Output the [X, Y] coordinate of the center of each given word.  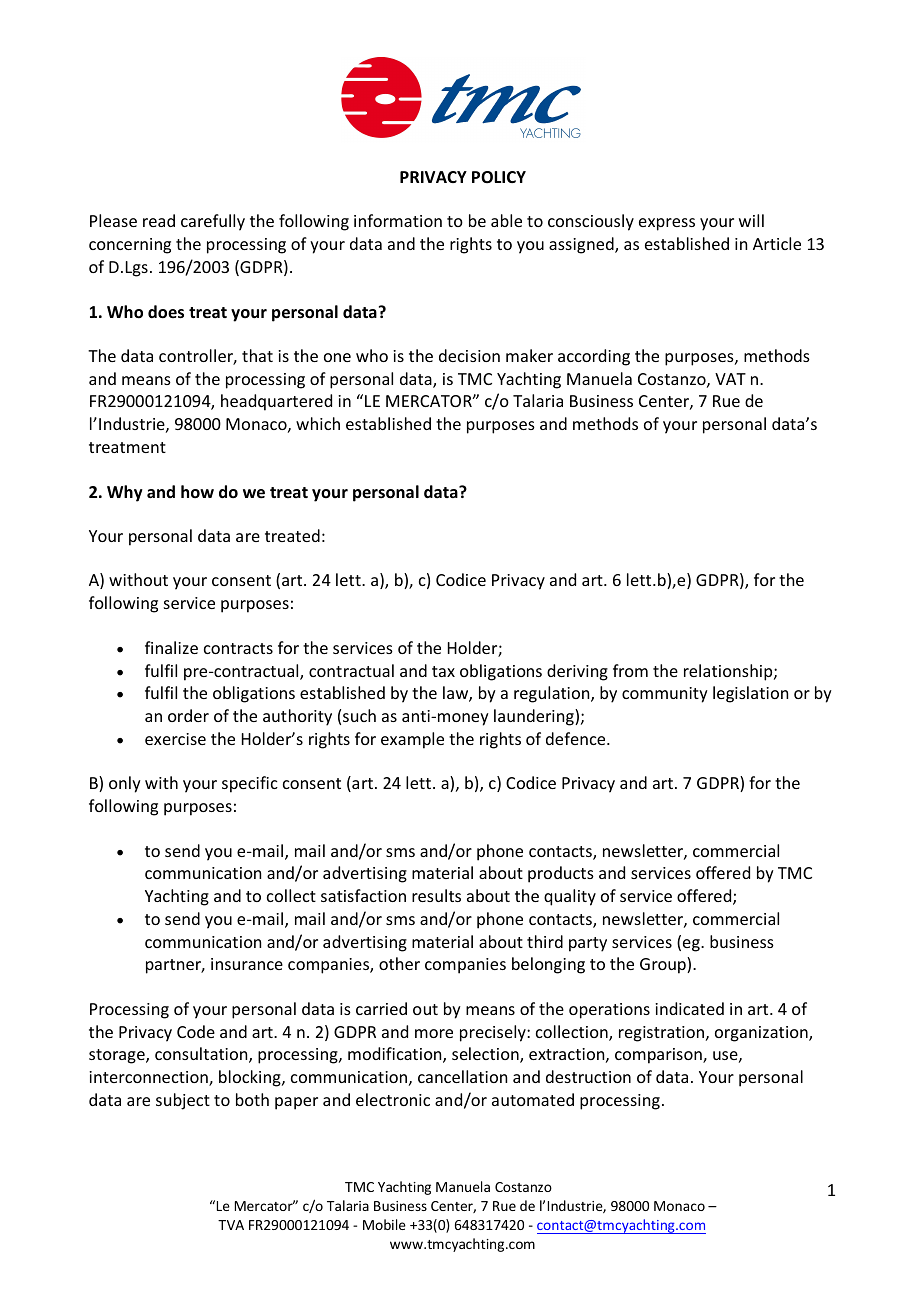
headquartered [276, 402]
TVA [231, 1225]
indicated [689, 1008]
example [412, 740]
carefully [213, 222]
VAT [730, 379]
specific [250, 784]
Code [196, 1031]
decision [469, 355]
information [398, 220]
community [665, 695]
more [434, 1033]
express [667, 224]
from [630, 670]
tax [443, 671]
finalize [171, 647]
